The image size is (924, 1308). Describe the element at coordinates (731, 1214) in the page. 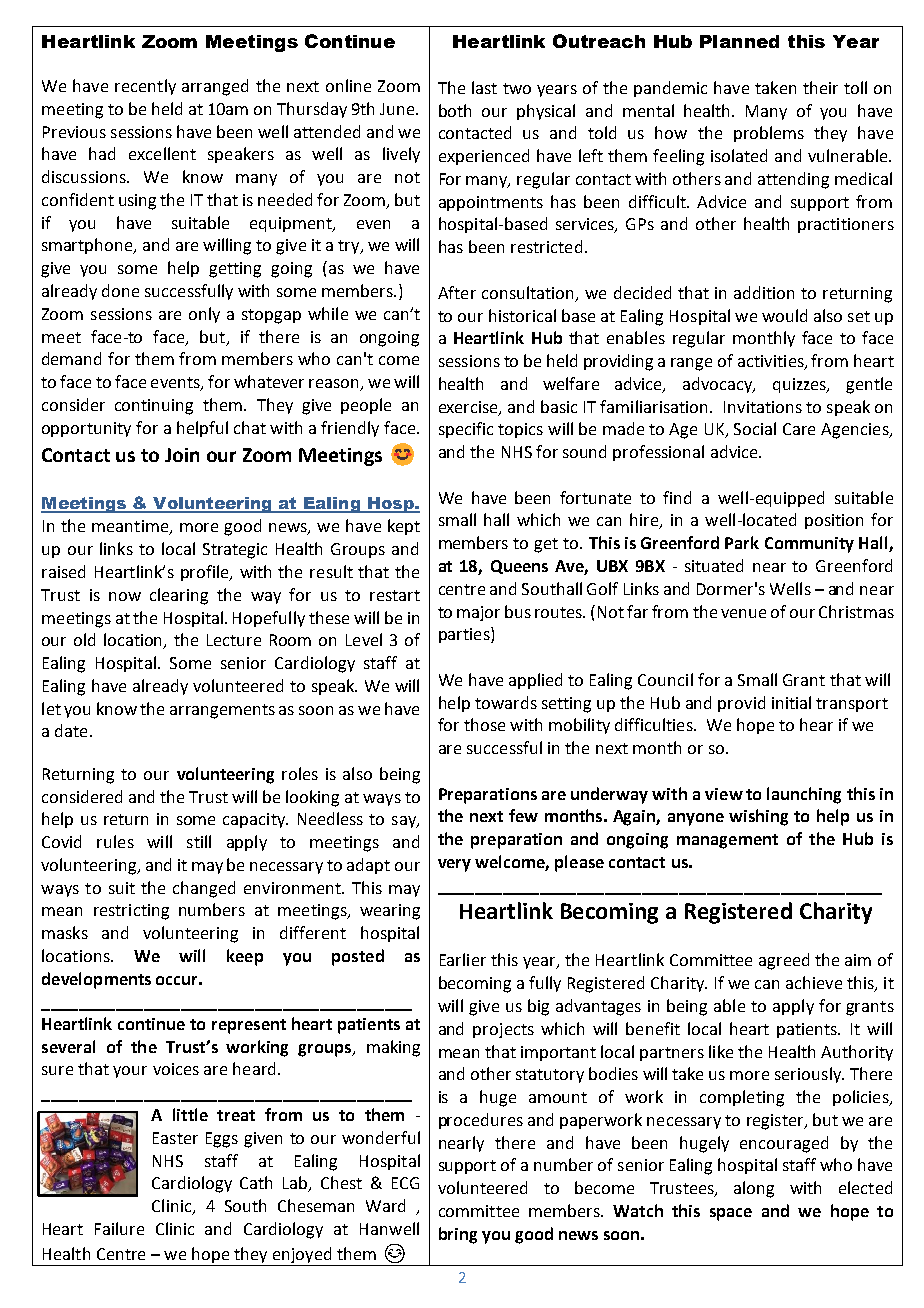

I see `space` at that location.
